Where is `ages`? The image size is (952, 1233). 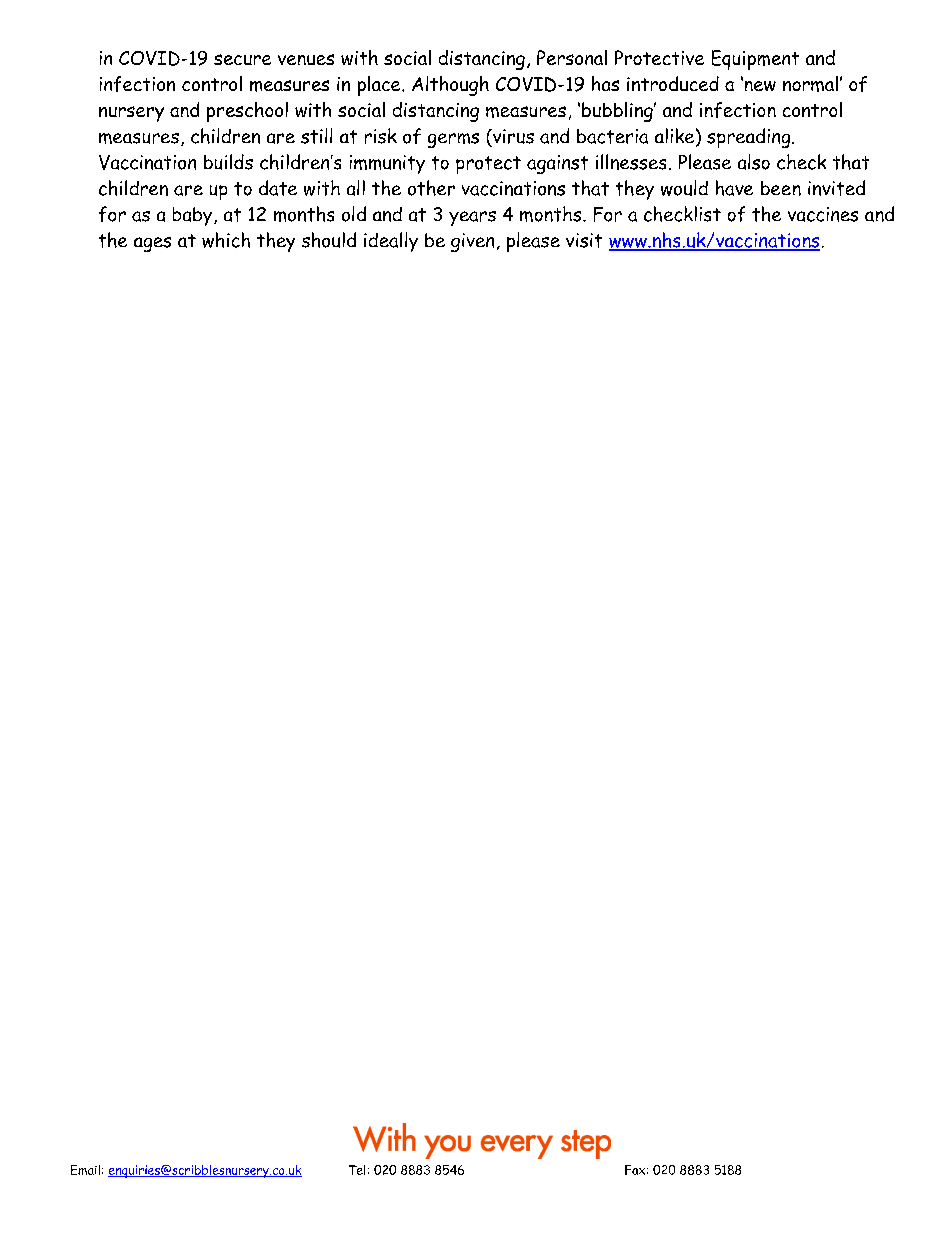
ages is located at coordinates (152, 244).
